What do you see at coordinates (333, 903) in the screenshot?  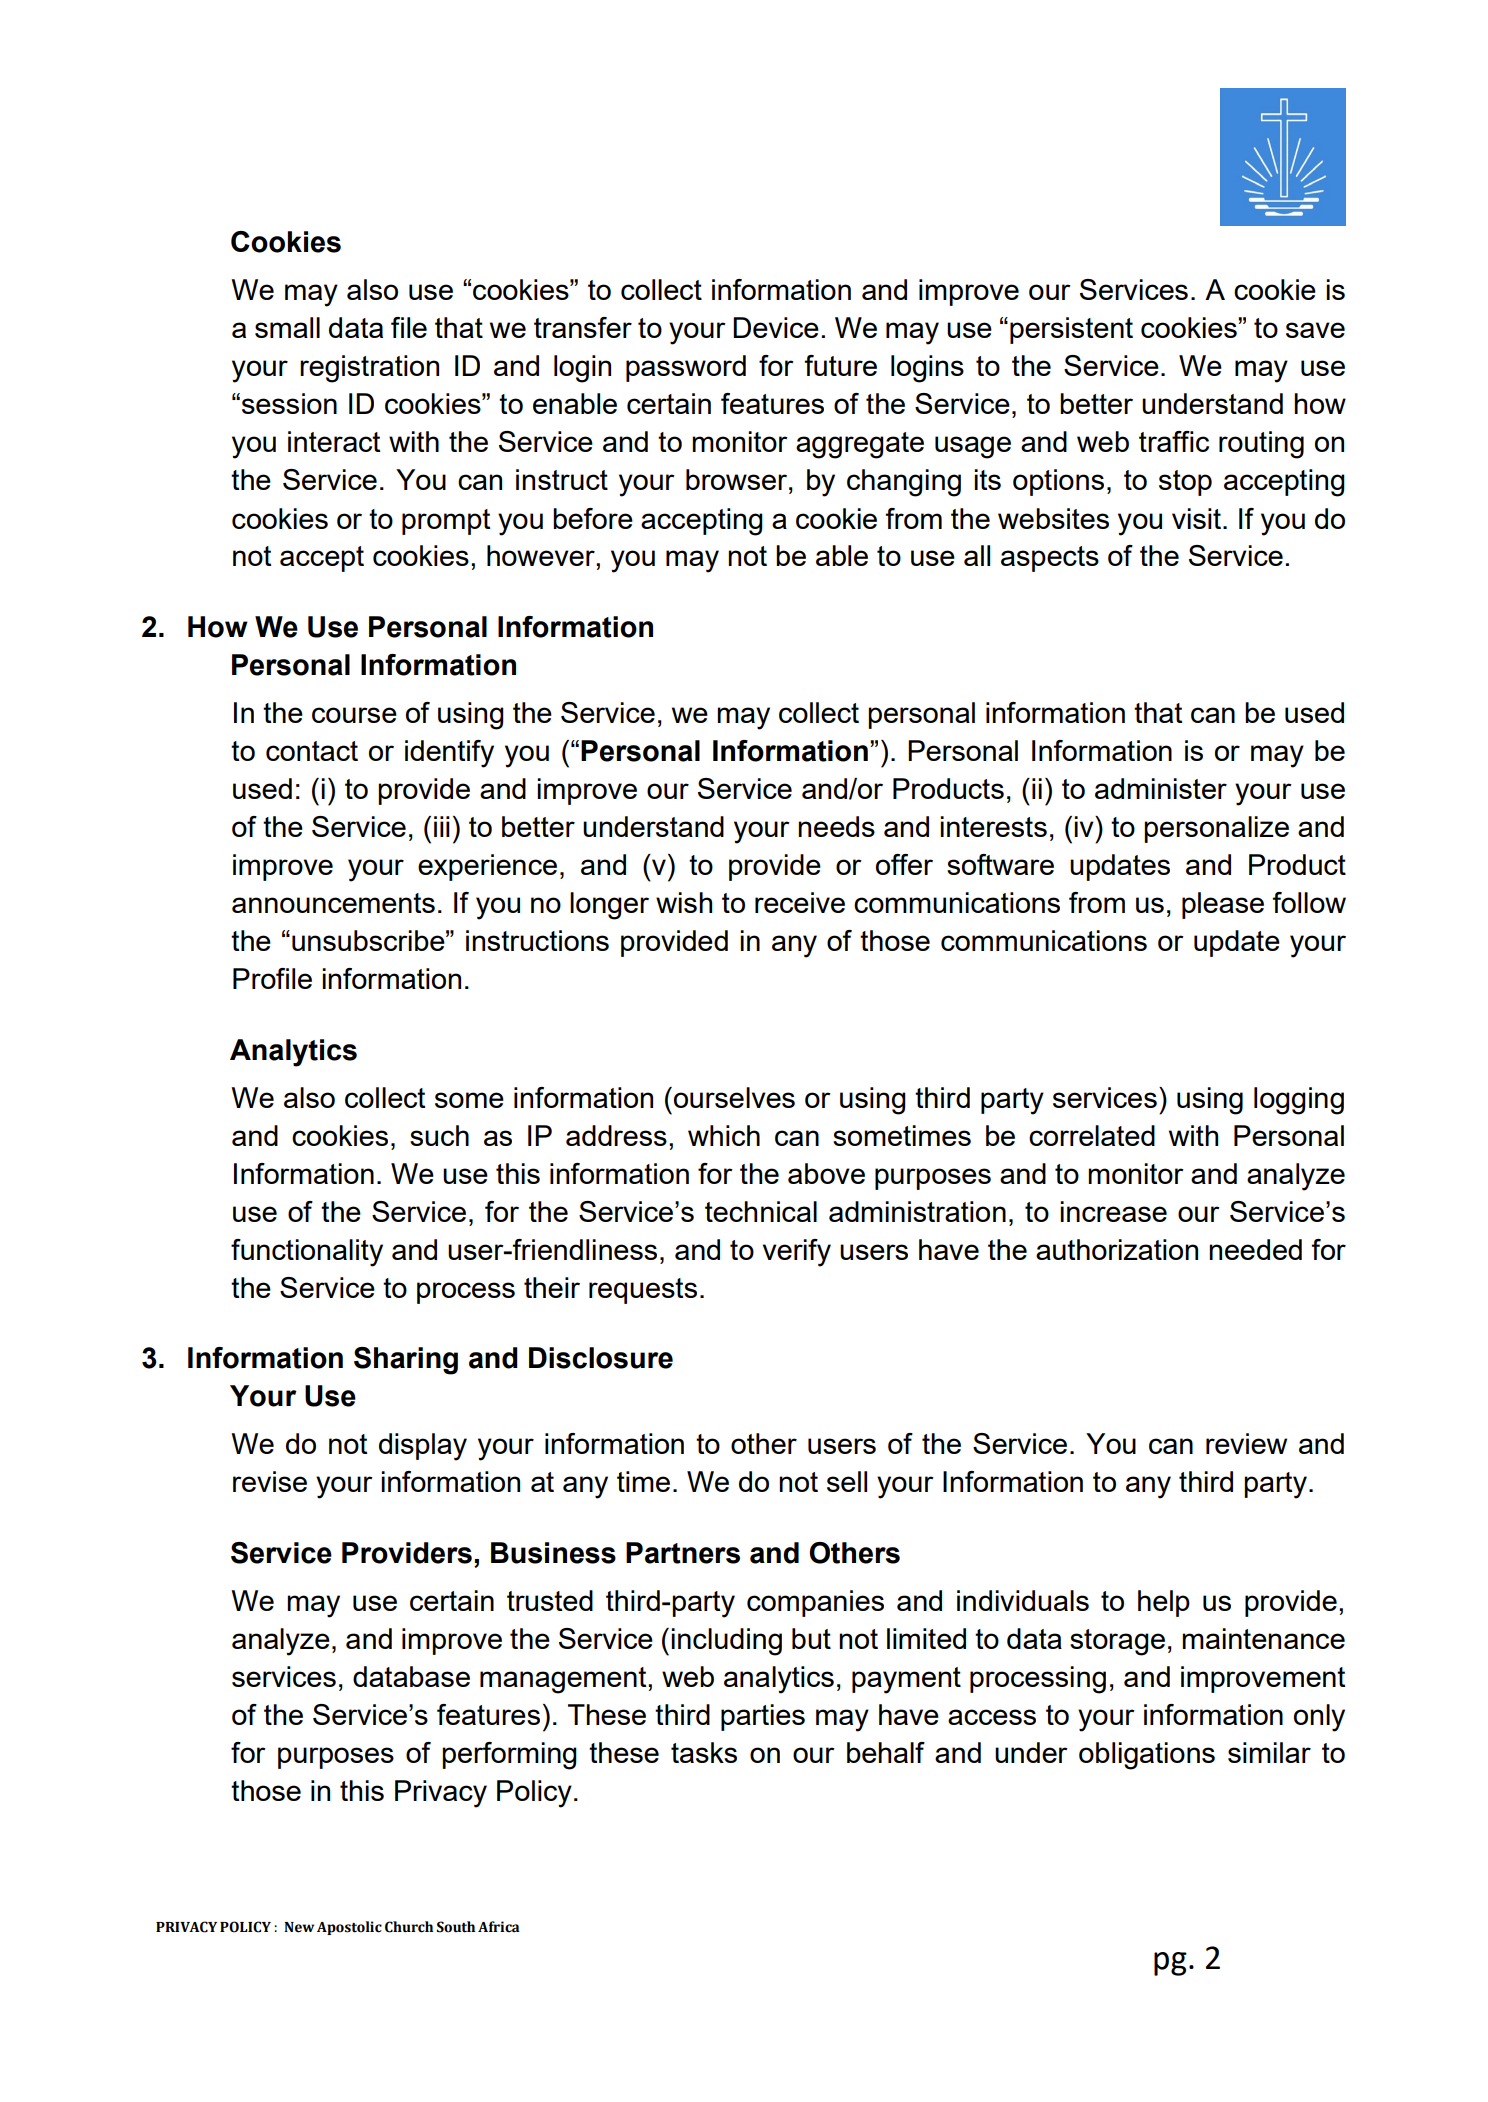 I see `announcements` at bounding box center [333, 903].
